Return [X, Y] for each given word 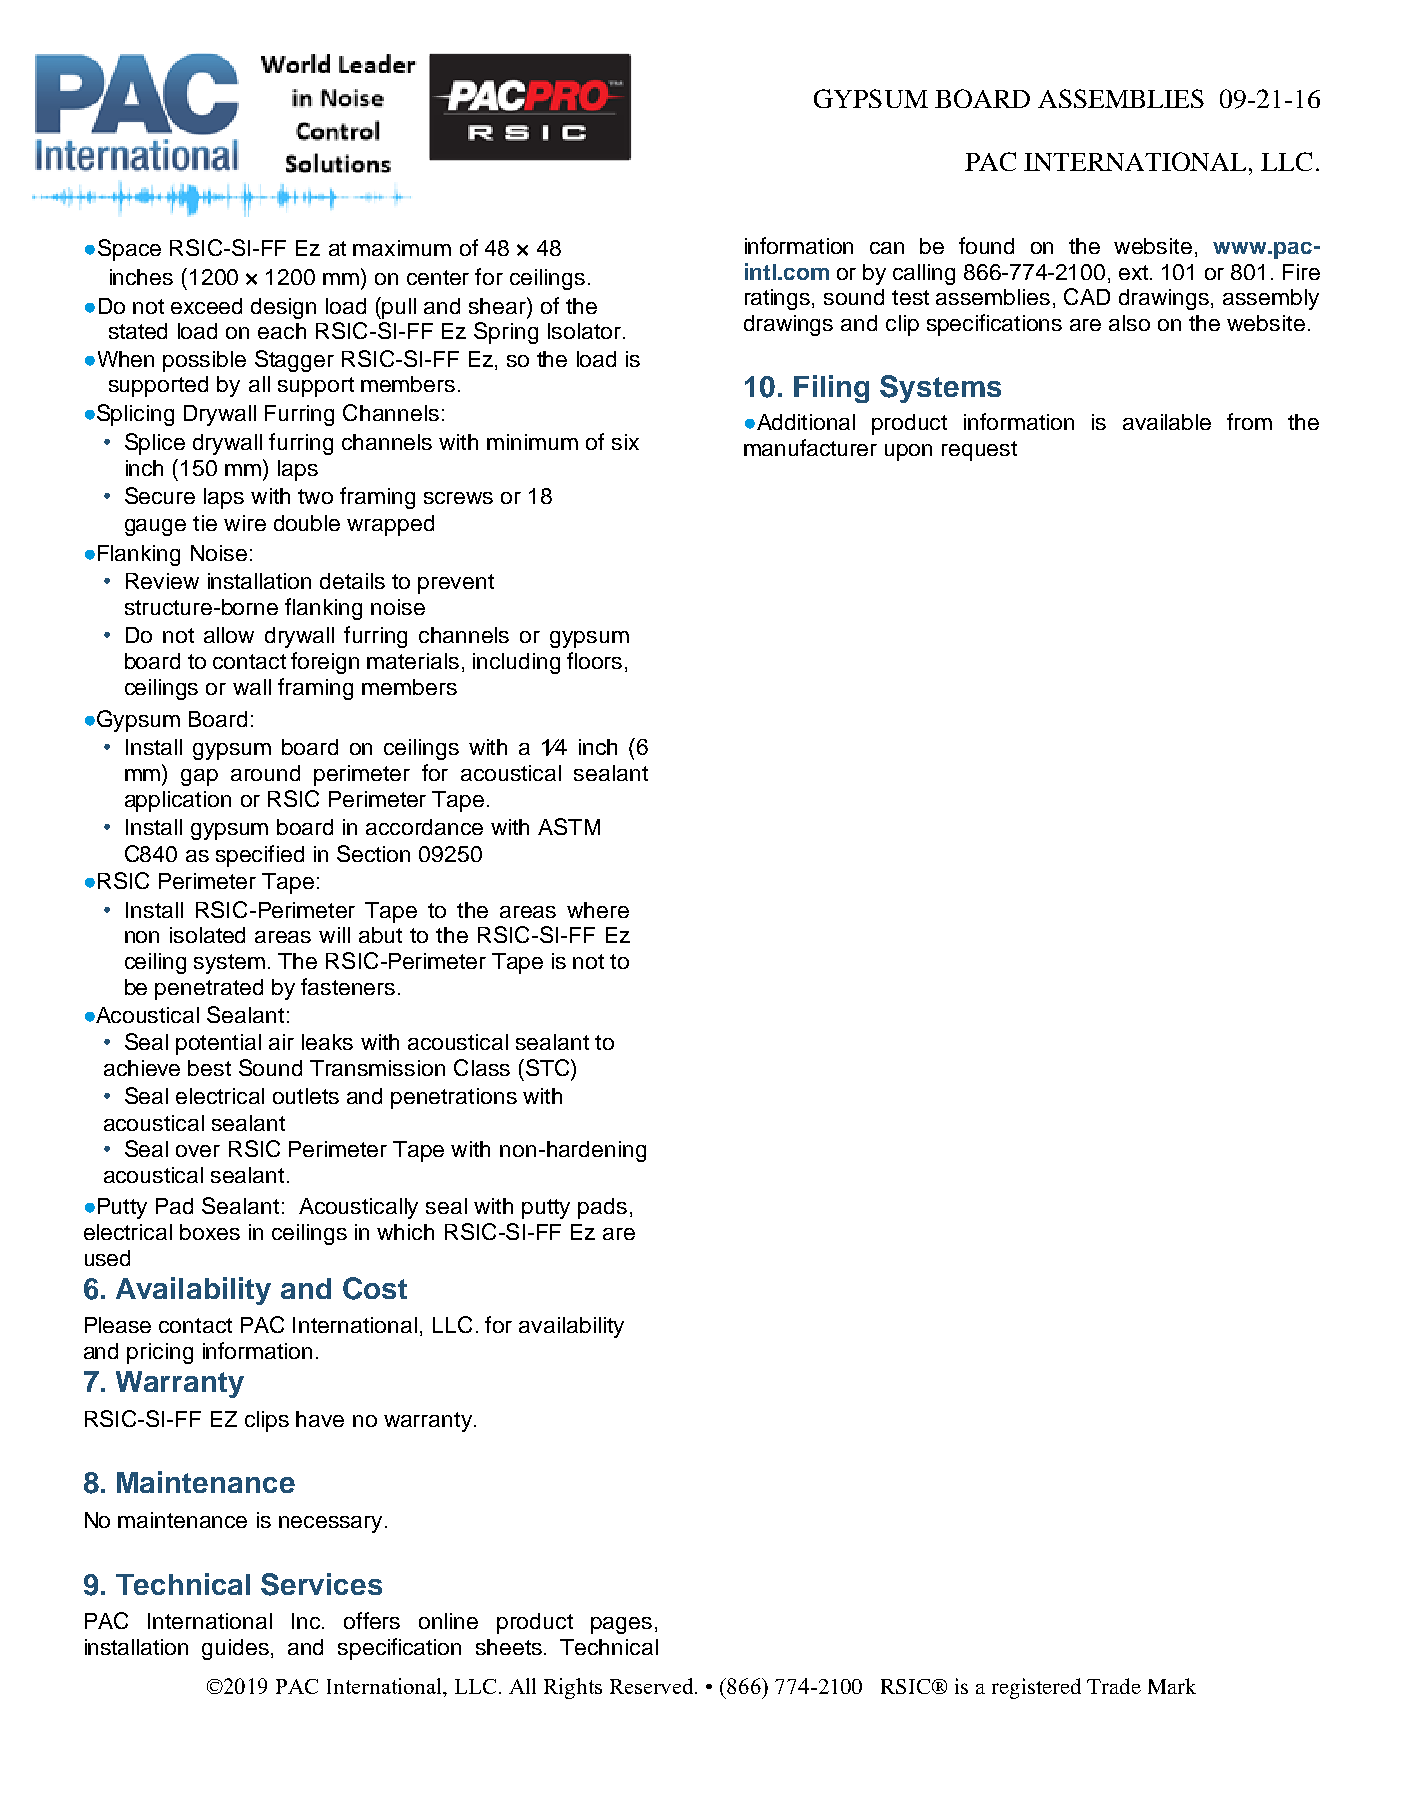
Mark [1172, 1686]
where [598, 910]
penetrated [209, 989]
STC [547, 1067]
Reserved [653, 1686]
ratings [779, 299]
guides [235, 1649]
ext [1133, 272]
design [283, 308]
